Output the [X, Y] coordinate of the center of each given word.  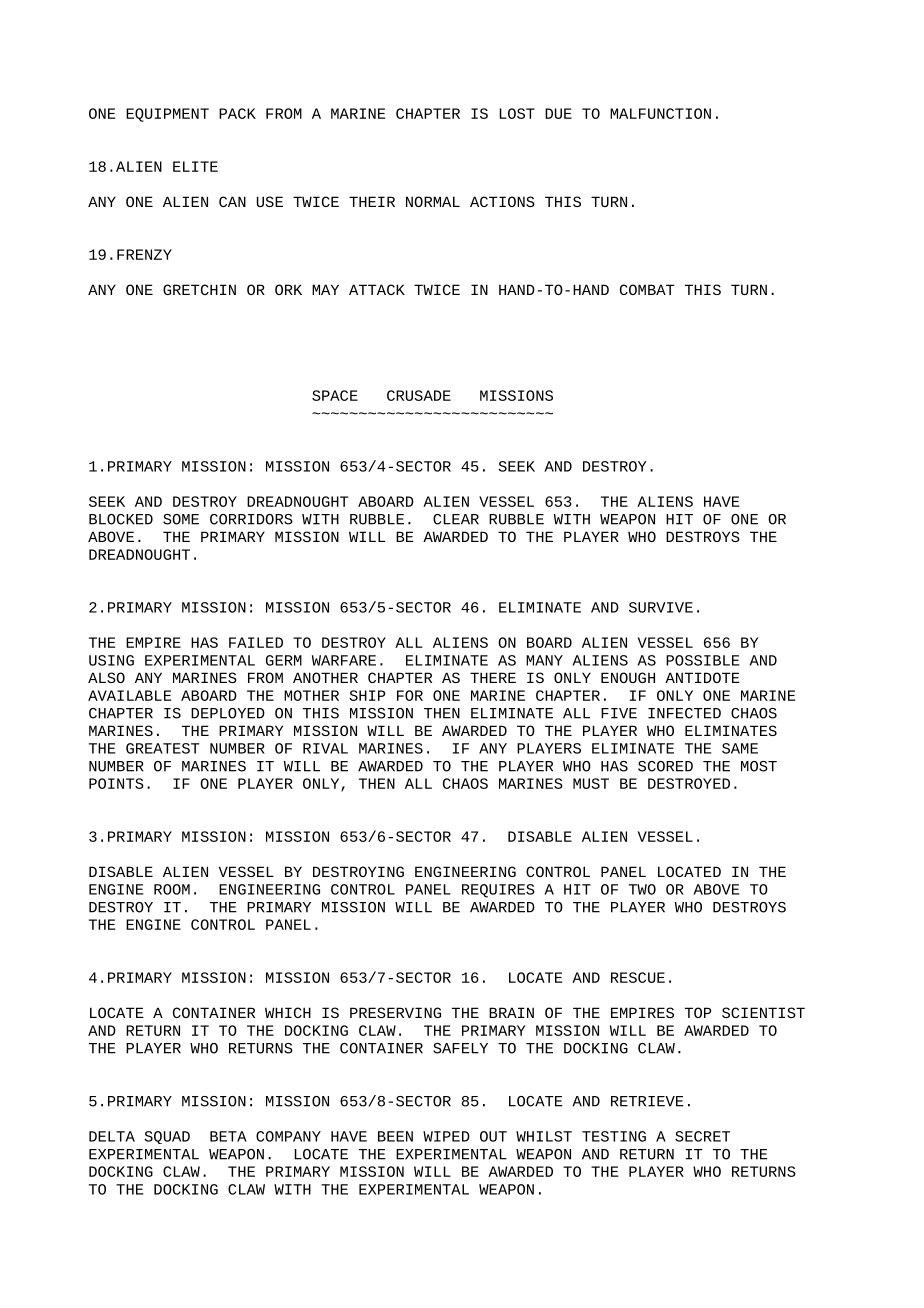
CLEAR [456, 519]
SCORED [665, 766]
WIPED [446, 1136]
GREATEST [162, 748]
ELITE [195, 166]
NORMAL [433, 201]
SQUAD [167, 1137]
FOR [410, 695]
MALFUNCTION [660, 113]
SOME [181, 519]
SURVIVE [661, 607]
